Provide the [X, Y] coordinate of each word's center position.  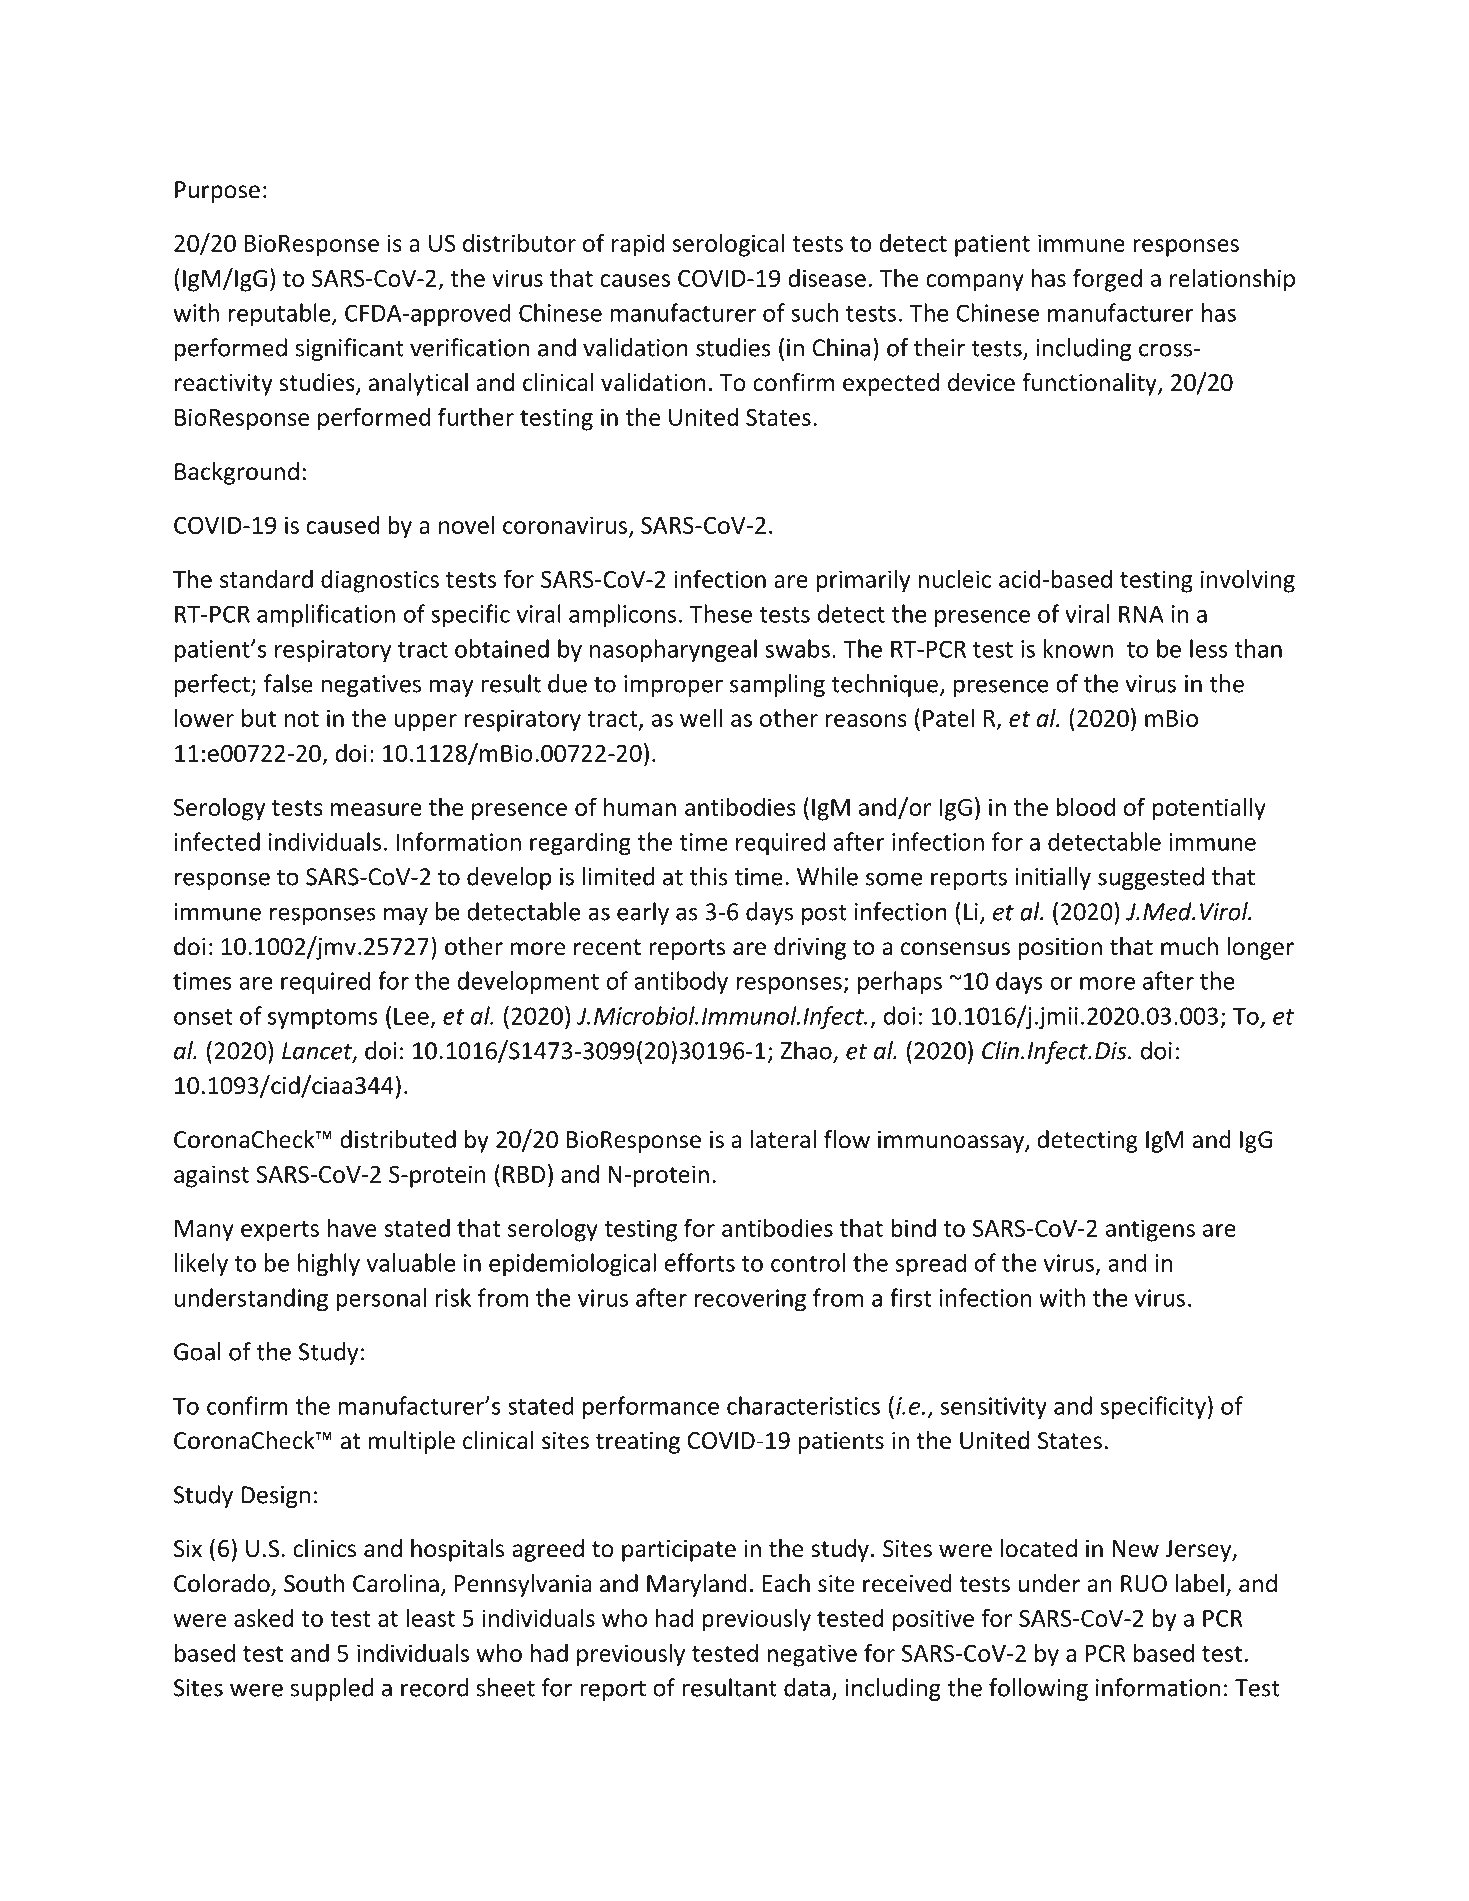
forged [1107, 280]
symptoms [323, 1019]
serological [729, 245]
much [1189, 946]
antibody [681, 982]
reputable [280, 314]
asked [264, 1617]
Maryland [697, 1585]
